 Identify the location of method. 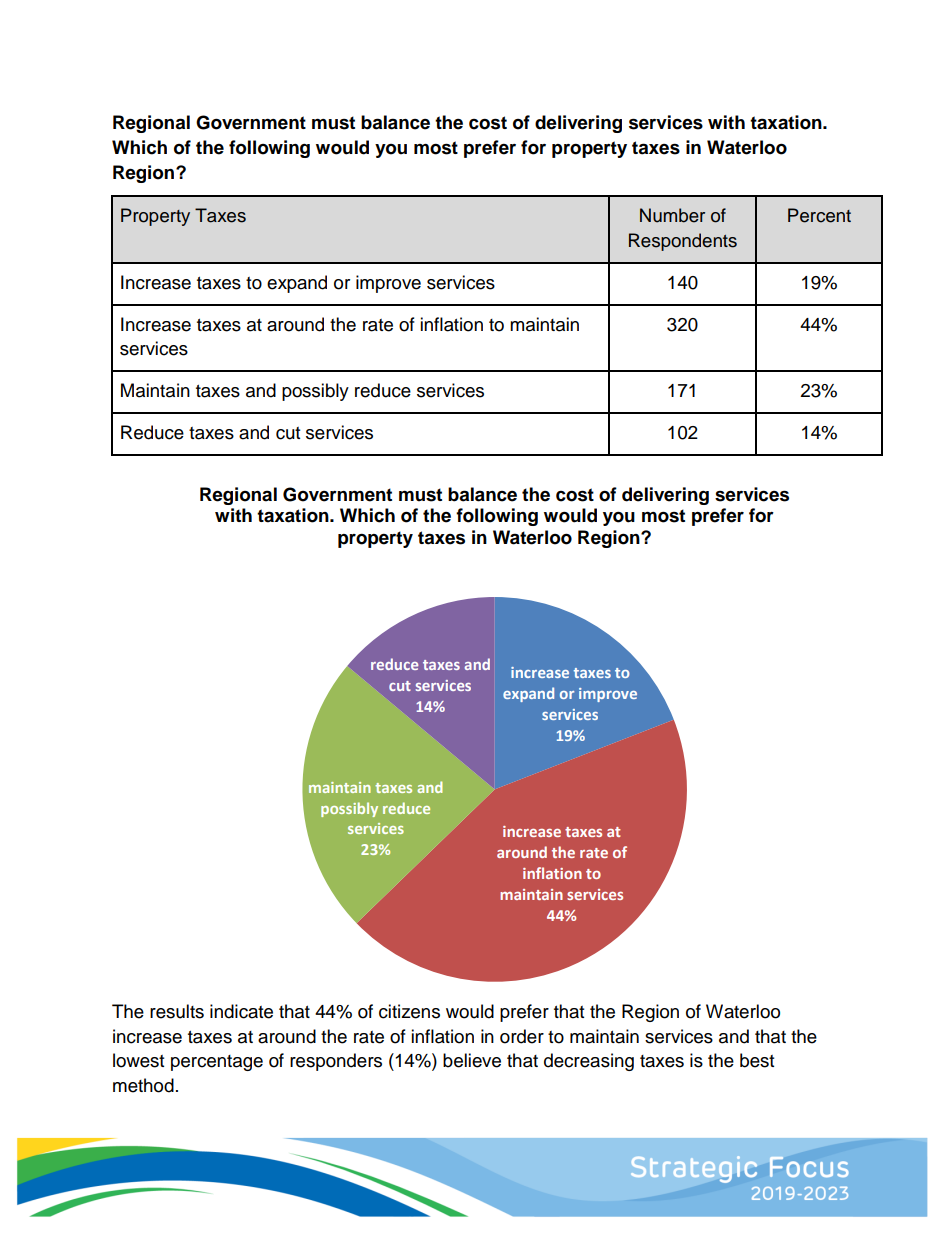
(143, 1085).
